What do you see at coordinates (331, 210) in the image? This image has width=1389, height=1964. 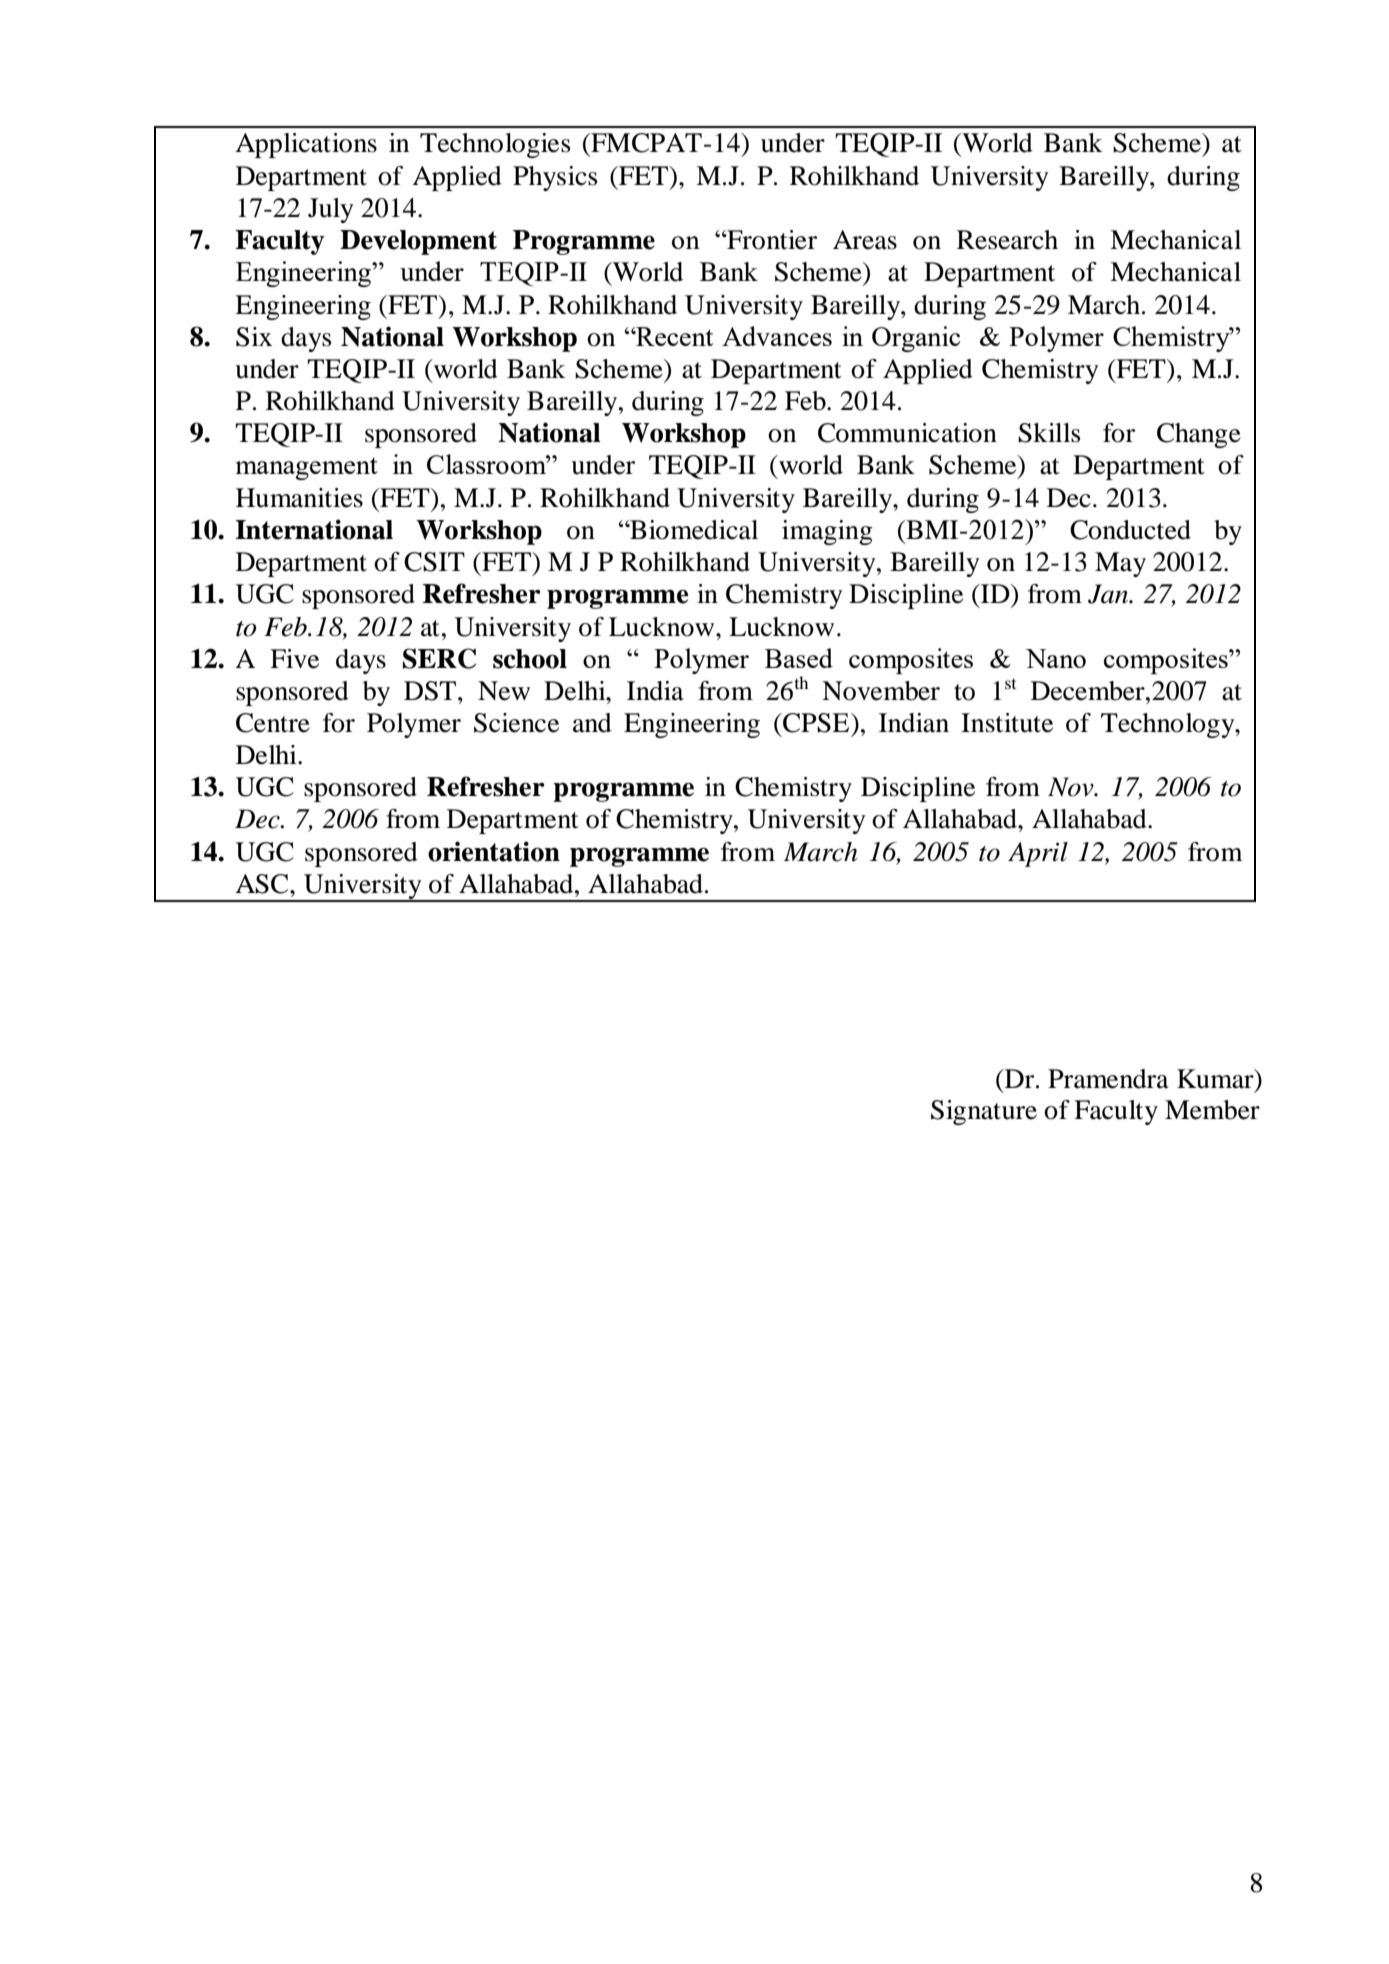 I see `July` at bounding box center [331, 210].
